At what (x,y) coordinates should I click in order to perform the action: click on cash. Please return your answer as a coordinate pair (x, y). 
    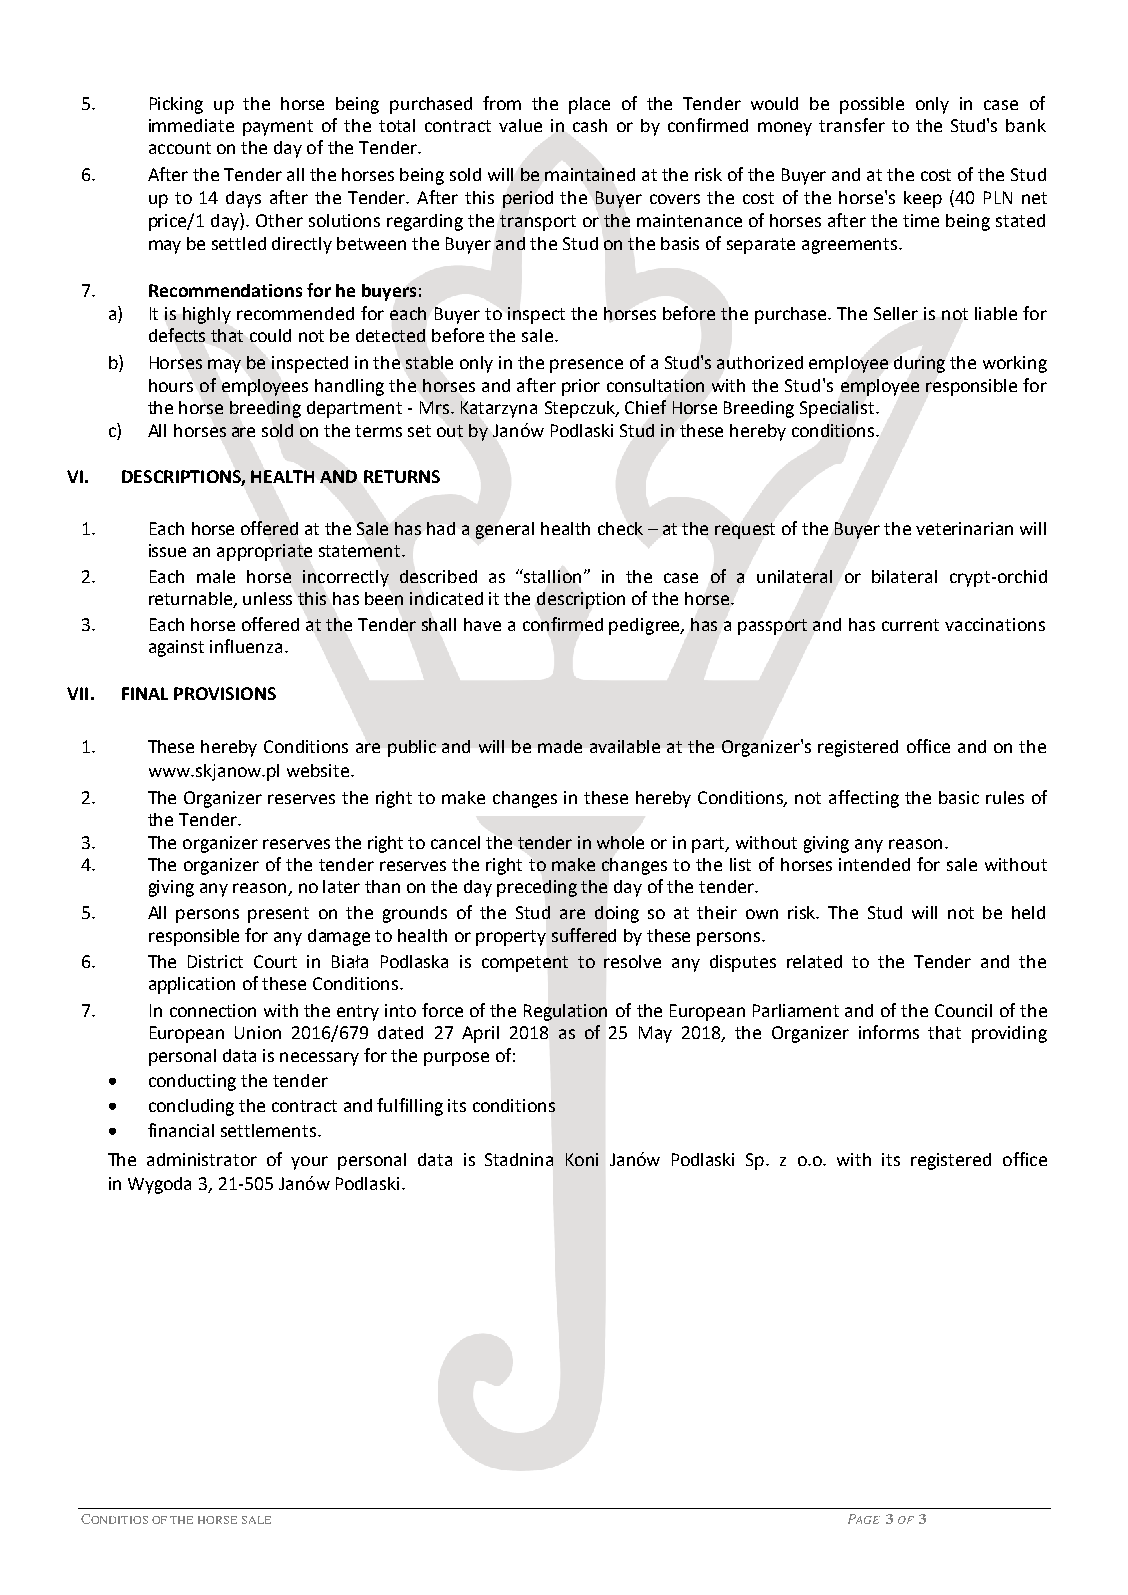
    Looking at the image, I should click on (590, 125).
